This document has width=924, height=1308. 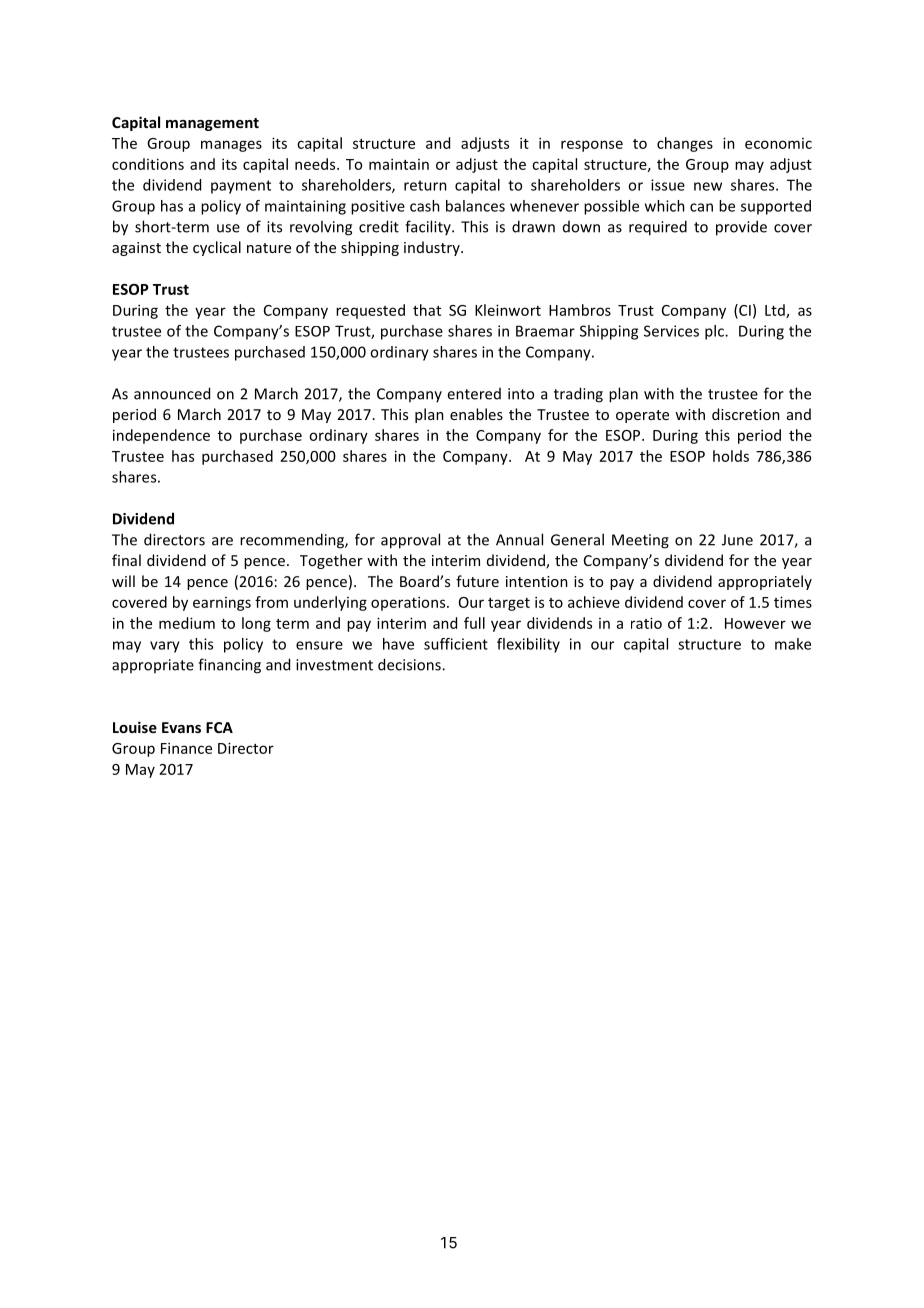 What do you see at coordinates (685, 144) in the document?
I see `changes` at bounding box center [685, 144].
